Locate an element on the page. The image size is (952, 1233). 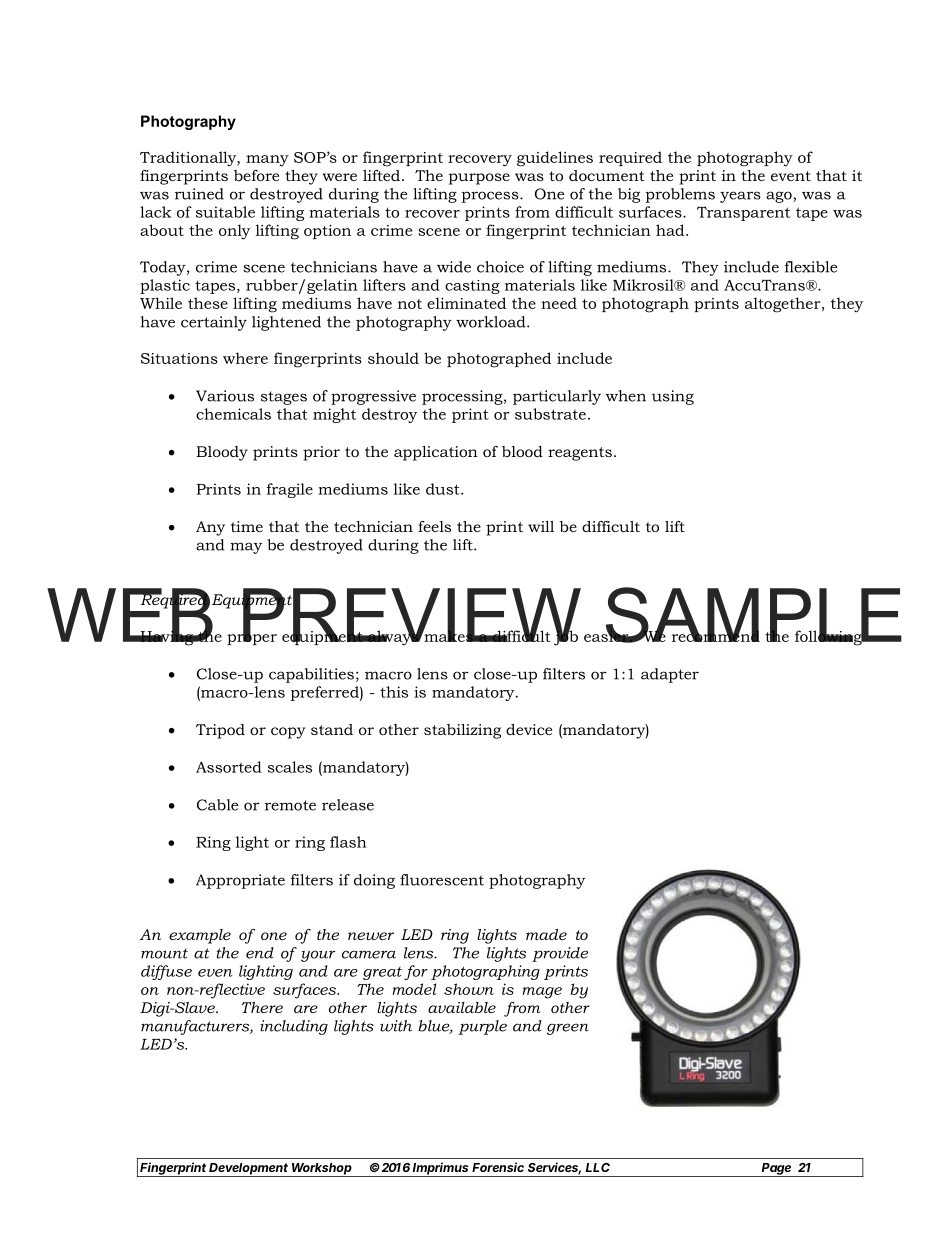
example is located at coordinates (200, 936).
